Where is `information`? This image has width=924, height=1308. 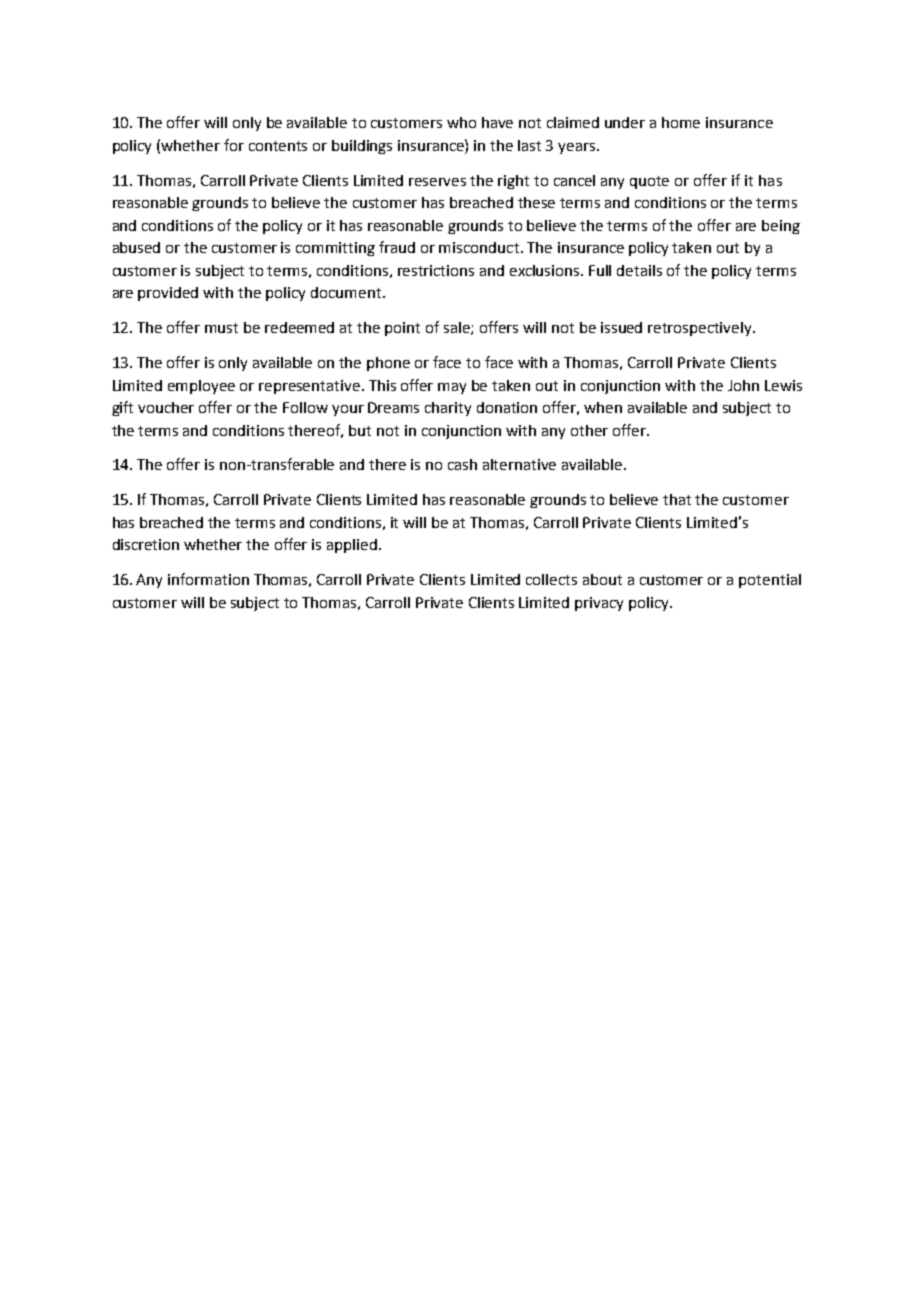
information is located at coordinates (208, 579).
